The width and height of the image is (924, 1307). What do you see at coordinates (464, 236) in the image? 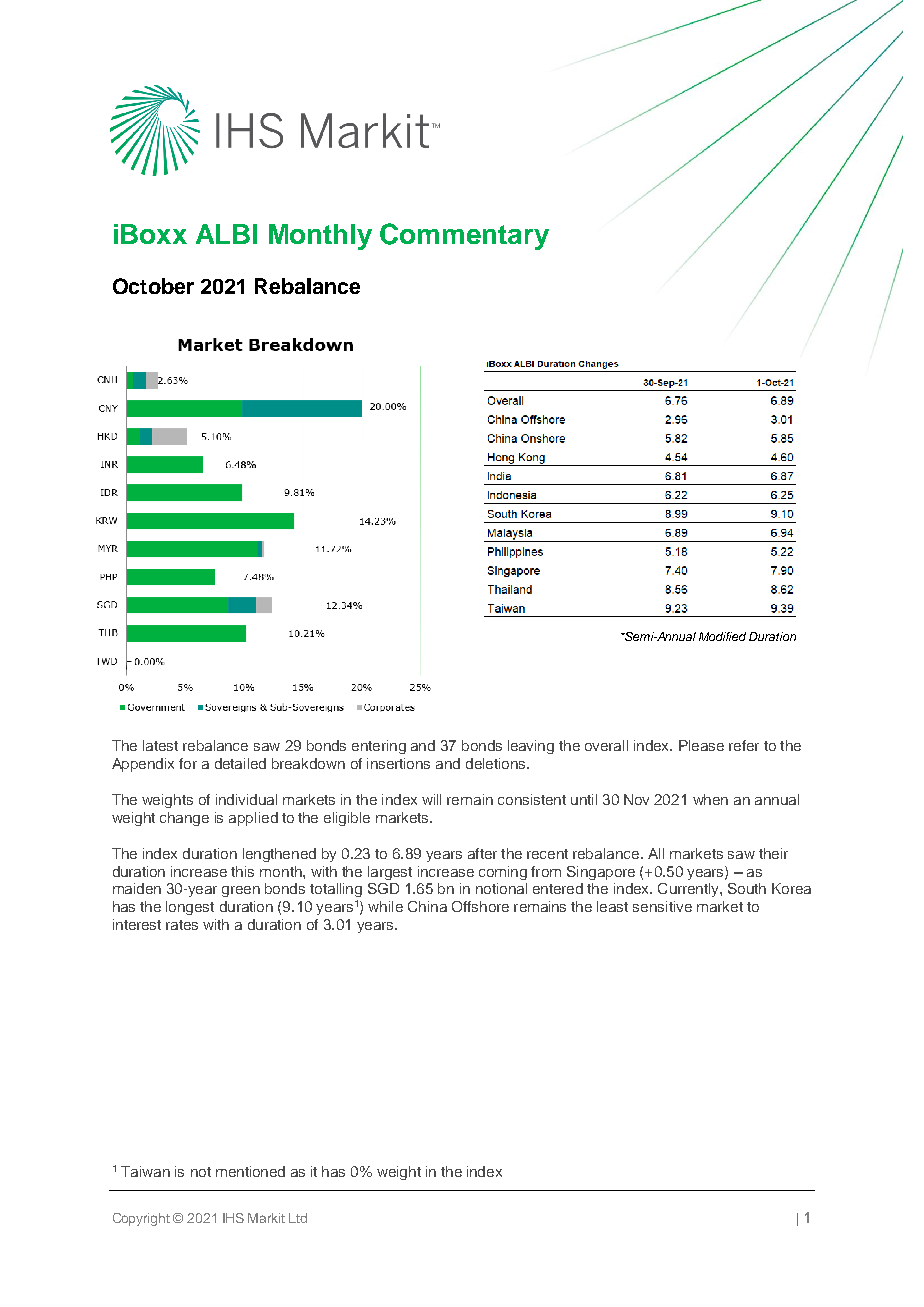
I see `Commentary` at bounding box center [464, 236].
